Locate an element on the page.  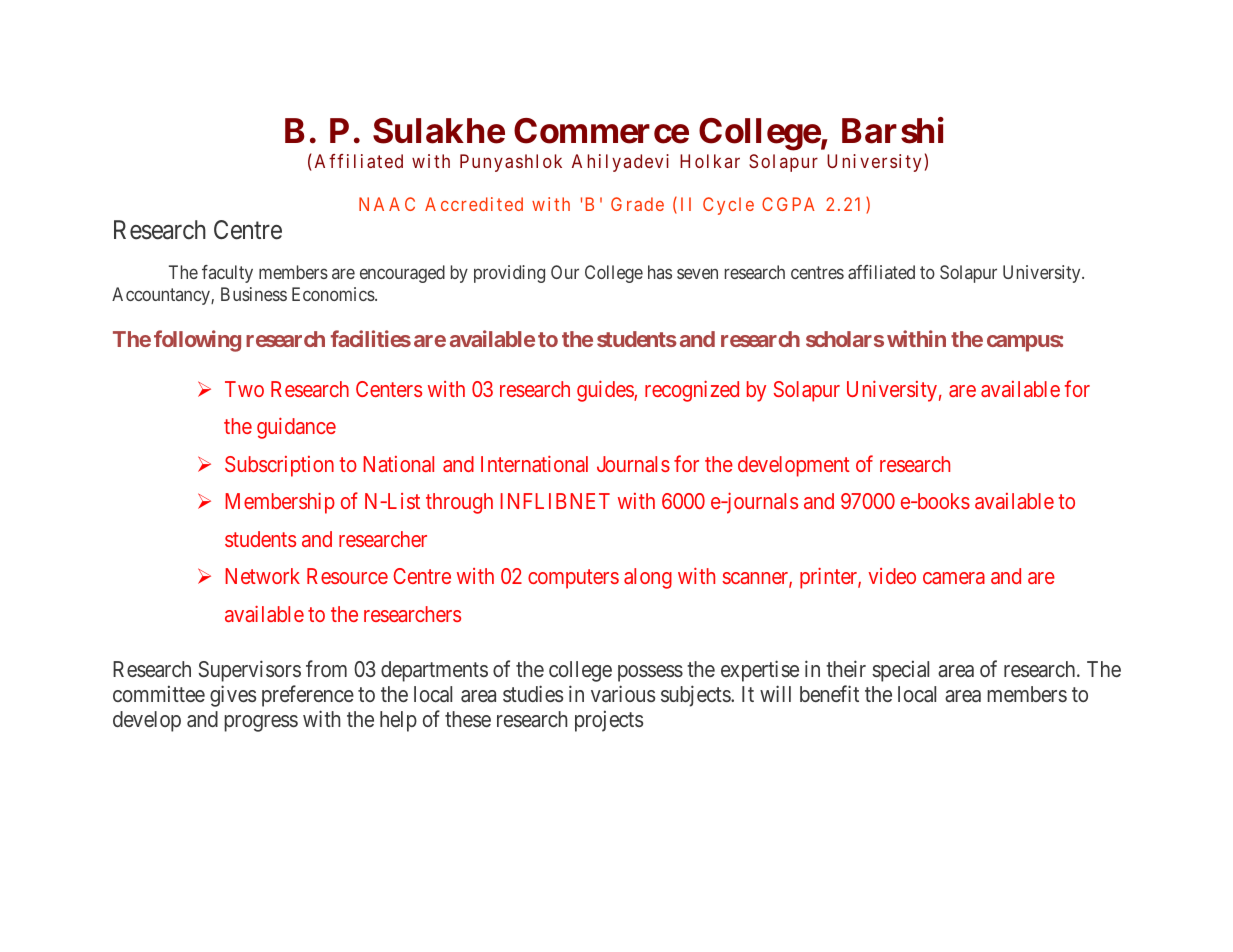
Network is located at coordinates (262, 576).
